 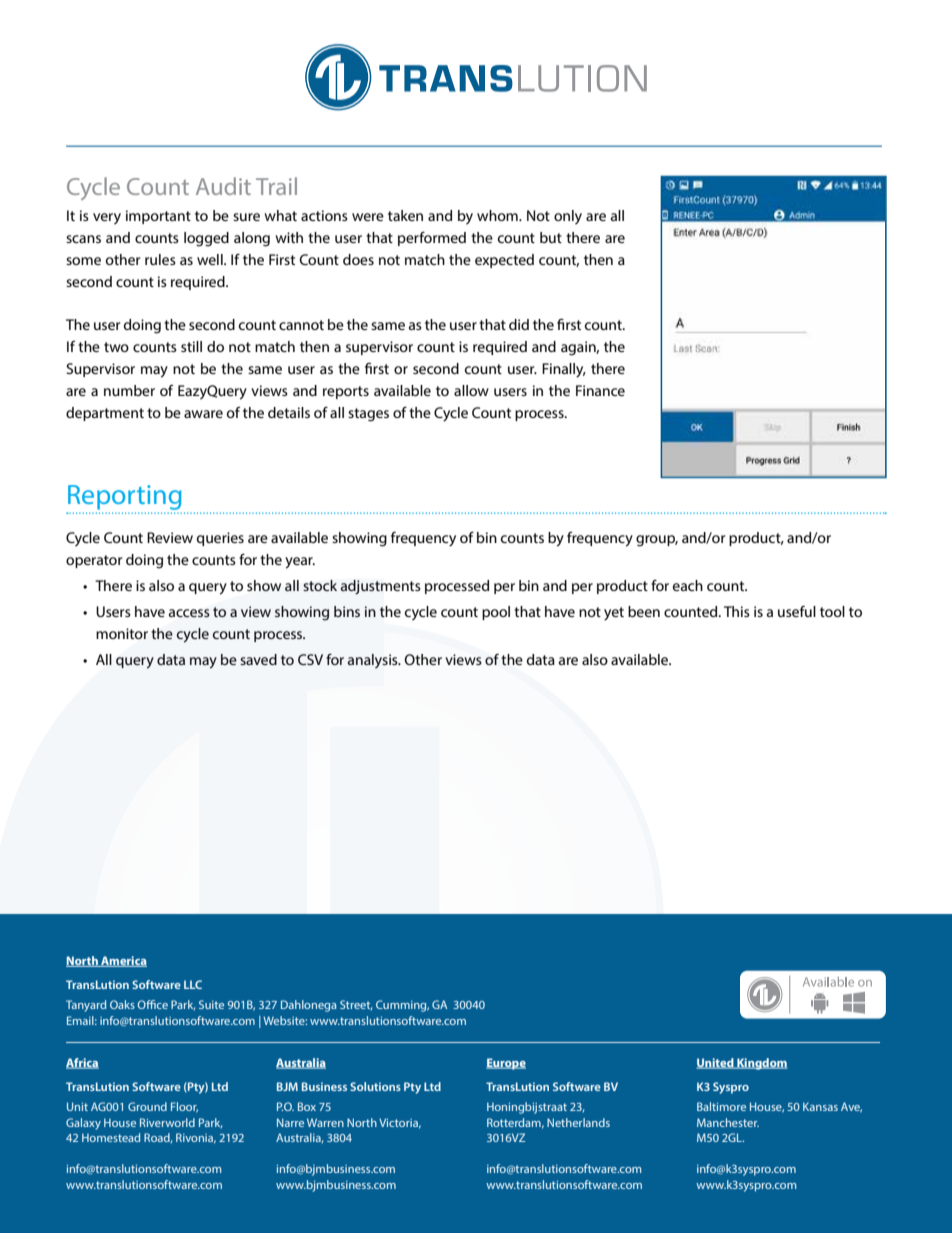 I want to click on aware, so click(x=203, y=414).
